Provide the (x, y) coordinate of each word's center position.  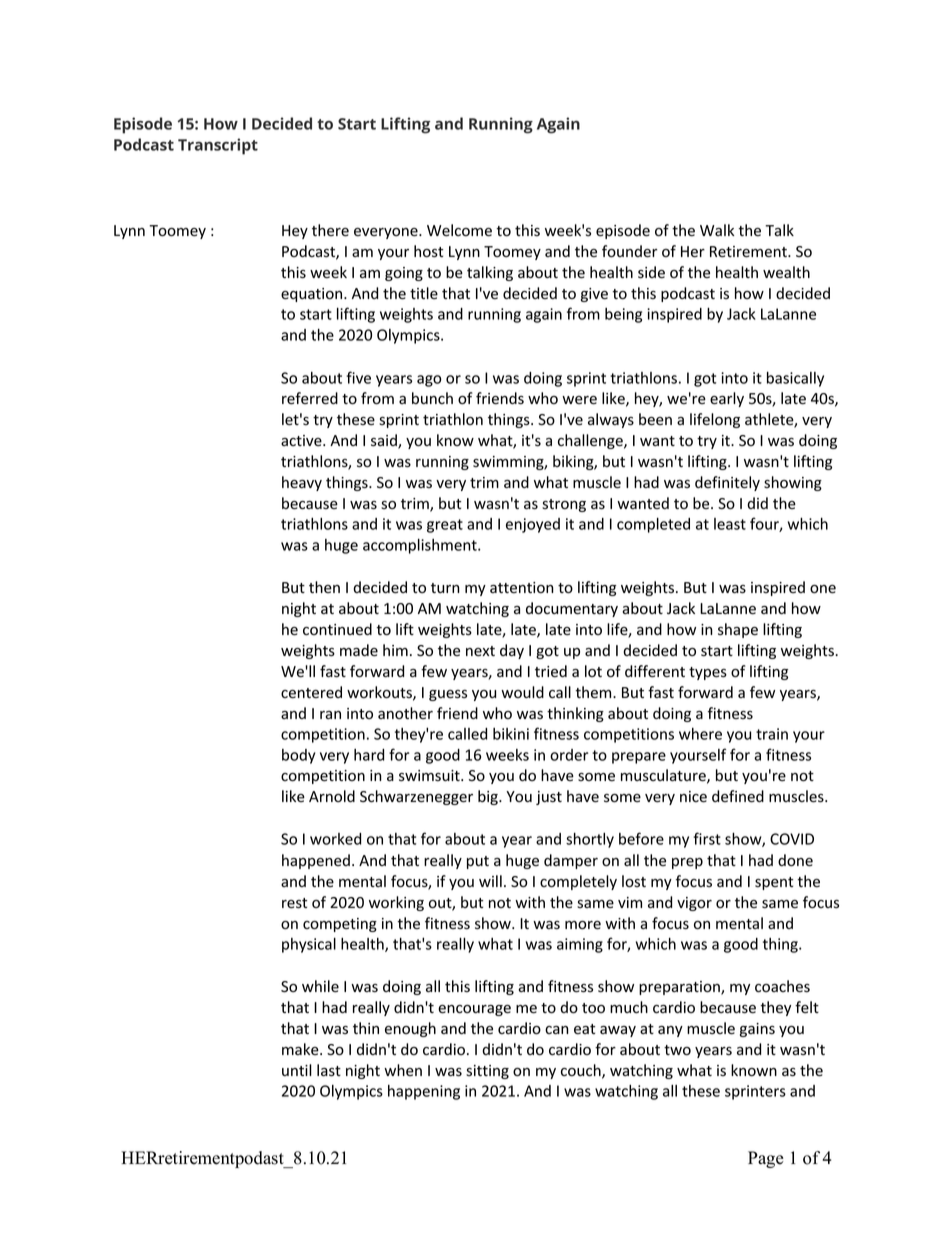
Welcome (459, 230)
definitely (727, 483)
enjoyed (533, 525)
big (489, 797)
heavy (302, 483)
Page (766, 1159)
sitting (487, 1072)
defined (738, 796)
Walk (717, 230)
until (297, 1070)
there (330, 230)
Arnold (332, 796)
